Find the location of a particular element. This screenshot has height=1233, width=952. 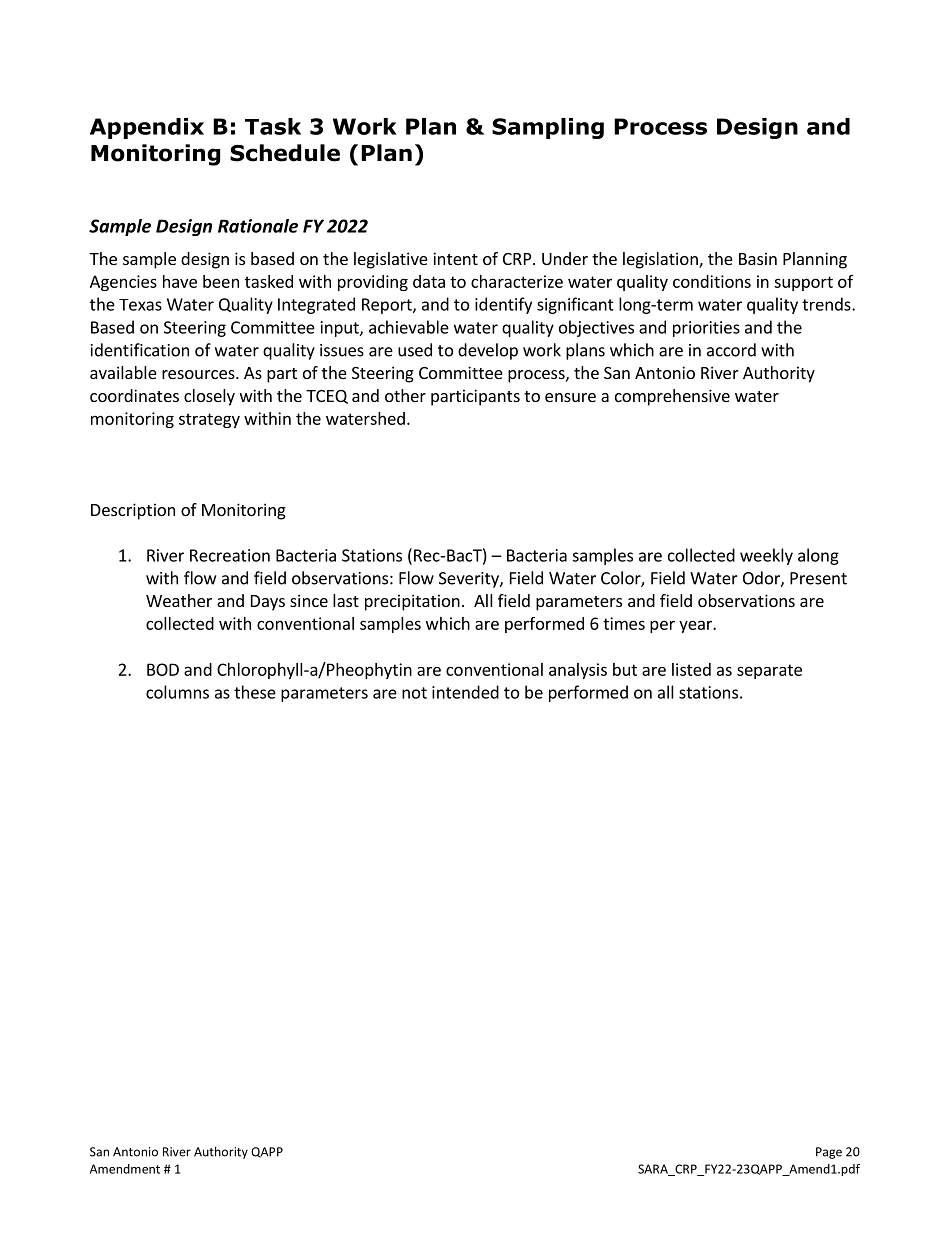

columns is located at coordinates (177, 692).
